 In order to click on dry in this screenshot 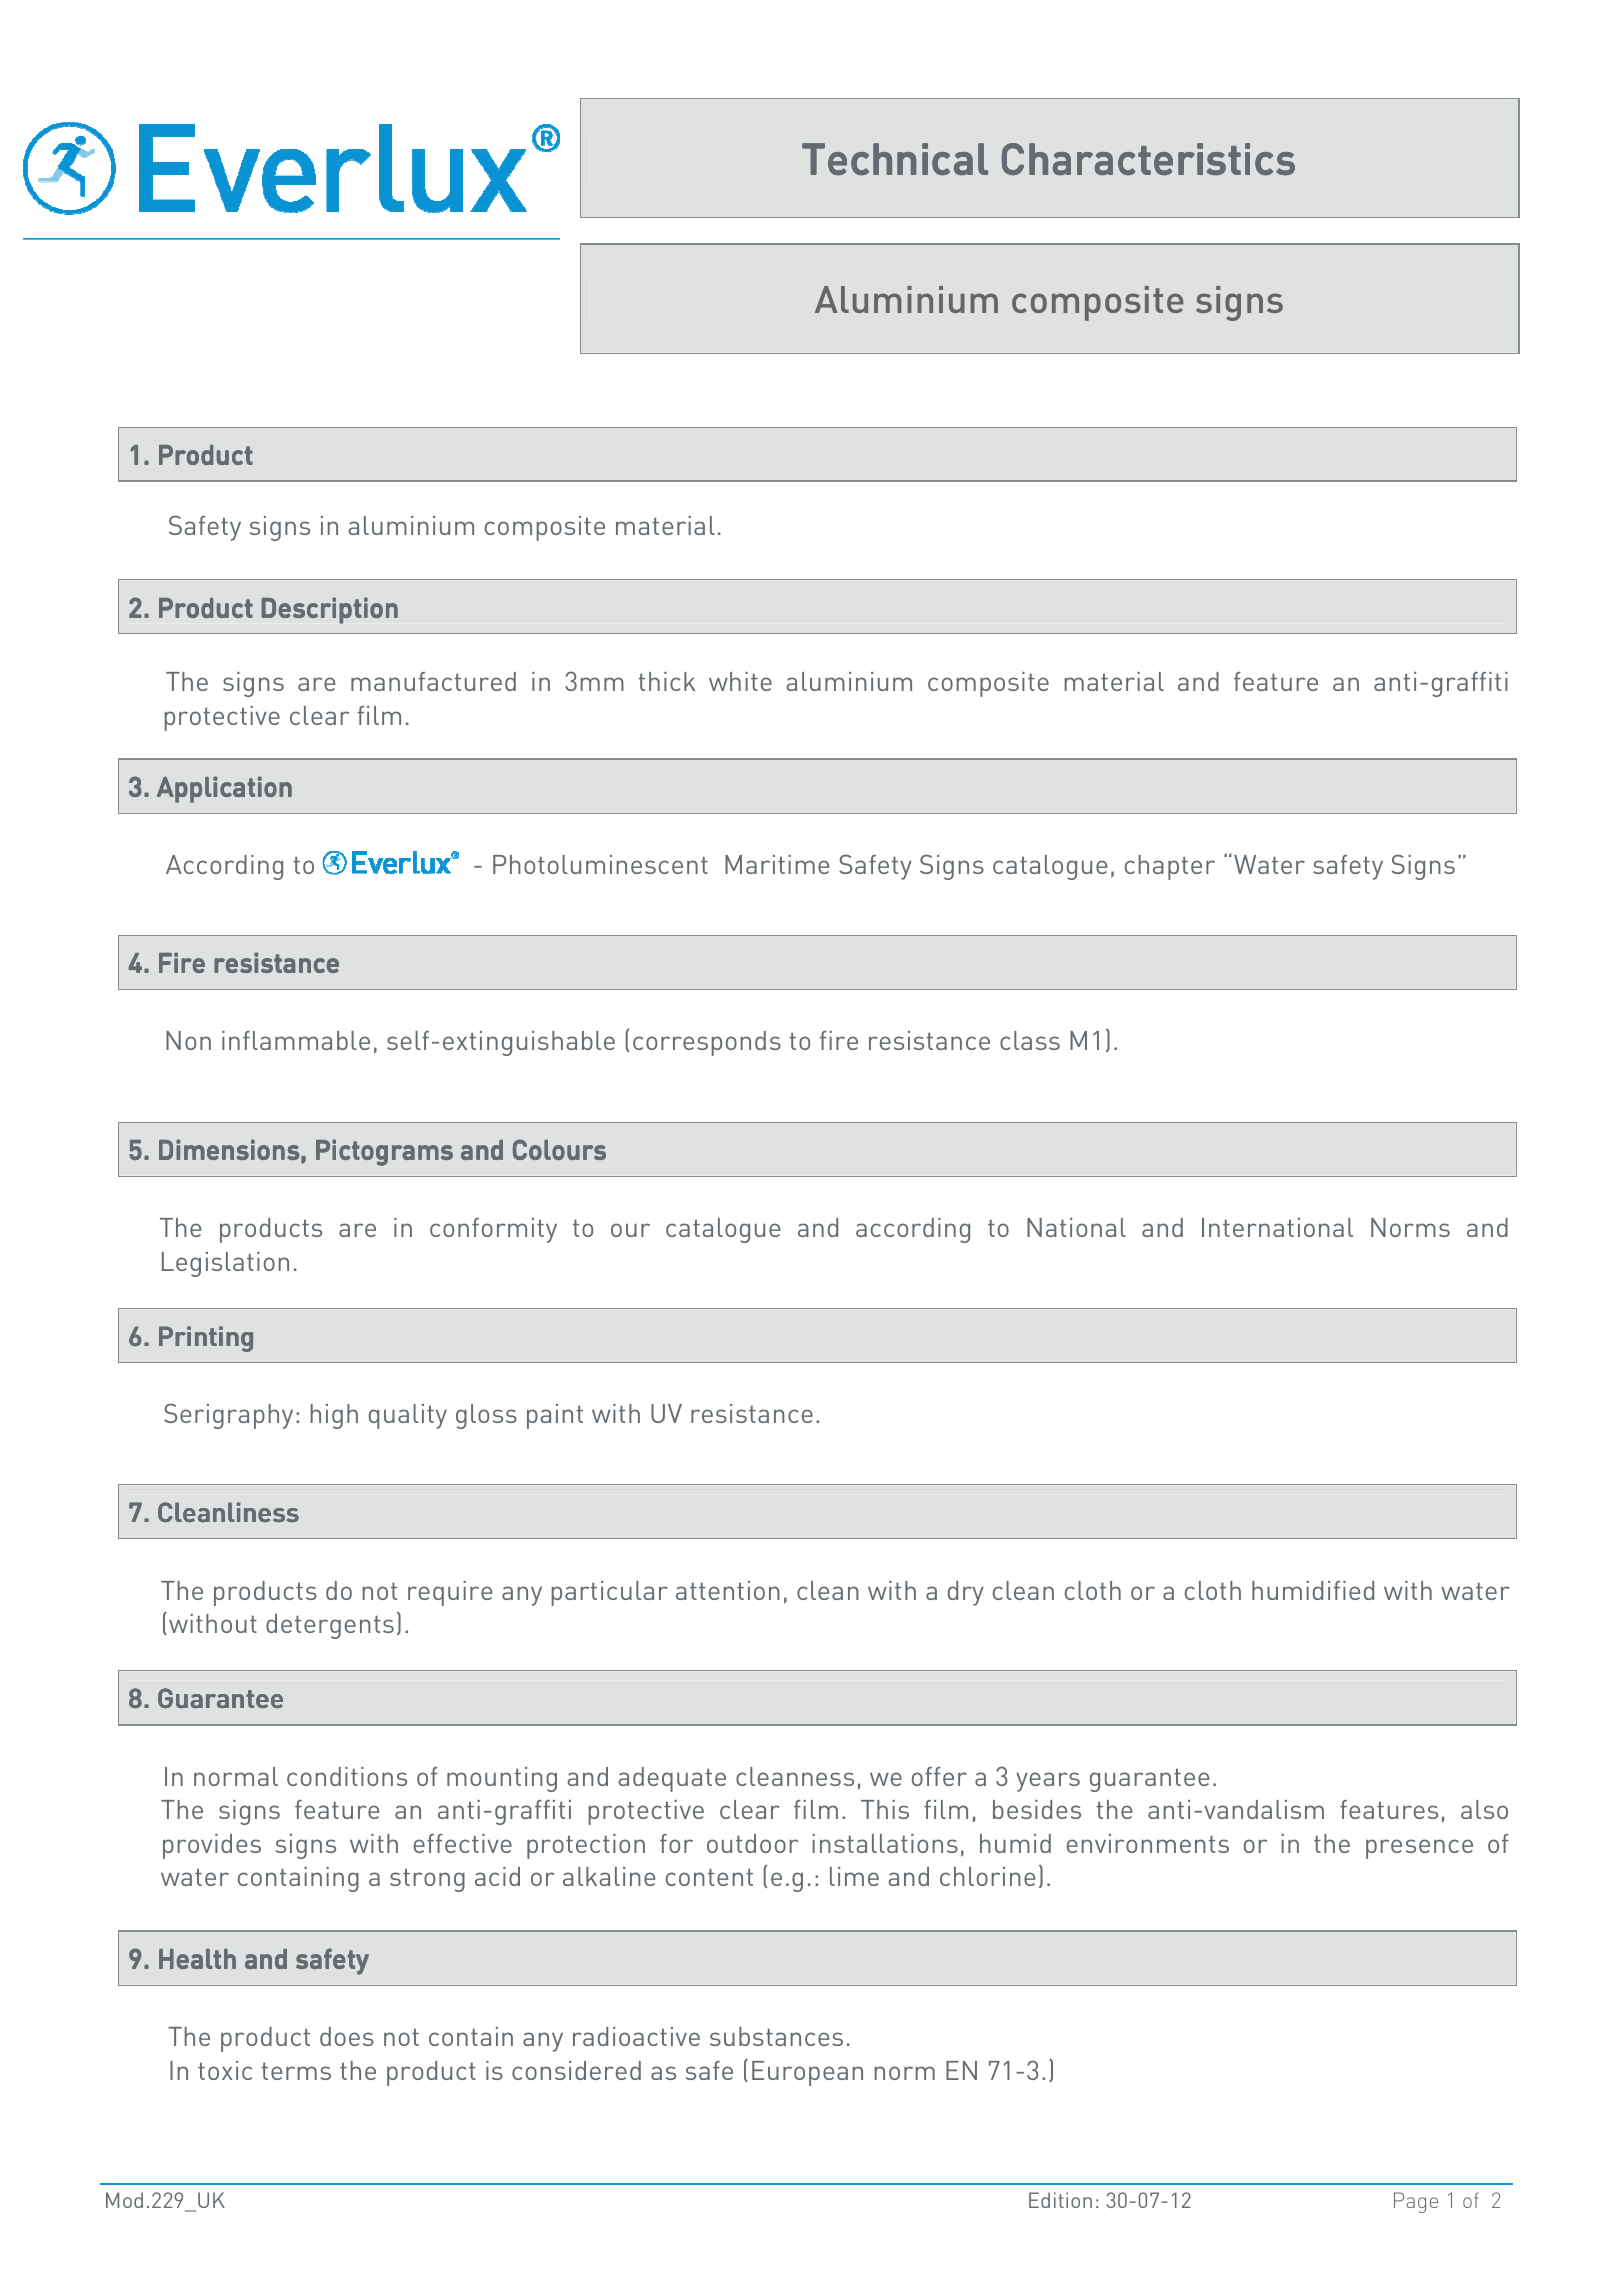, I will do `click(966, 1593)`.
